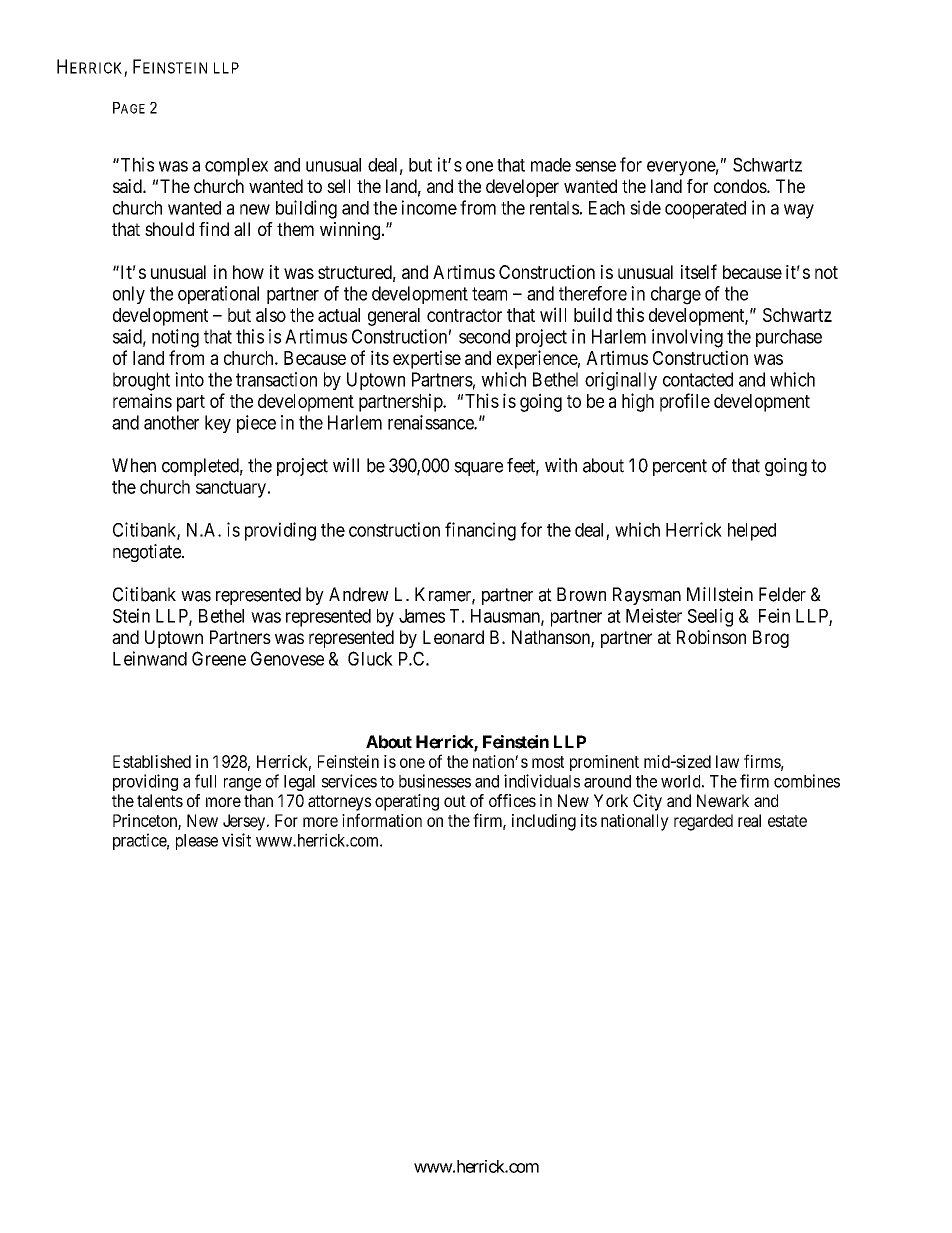 The width and height of the page is (952, 1233). I want to click on financing, so click(480, 531).
